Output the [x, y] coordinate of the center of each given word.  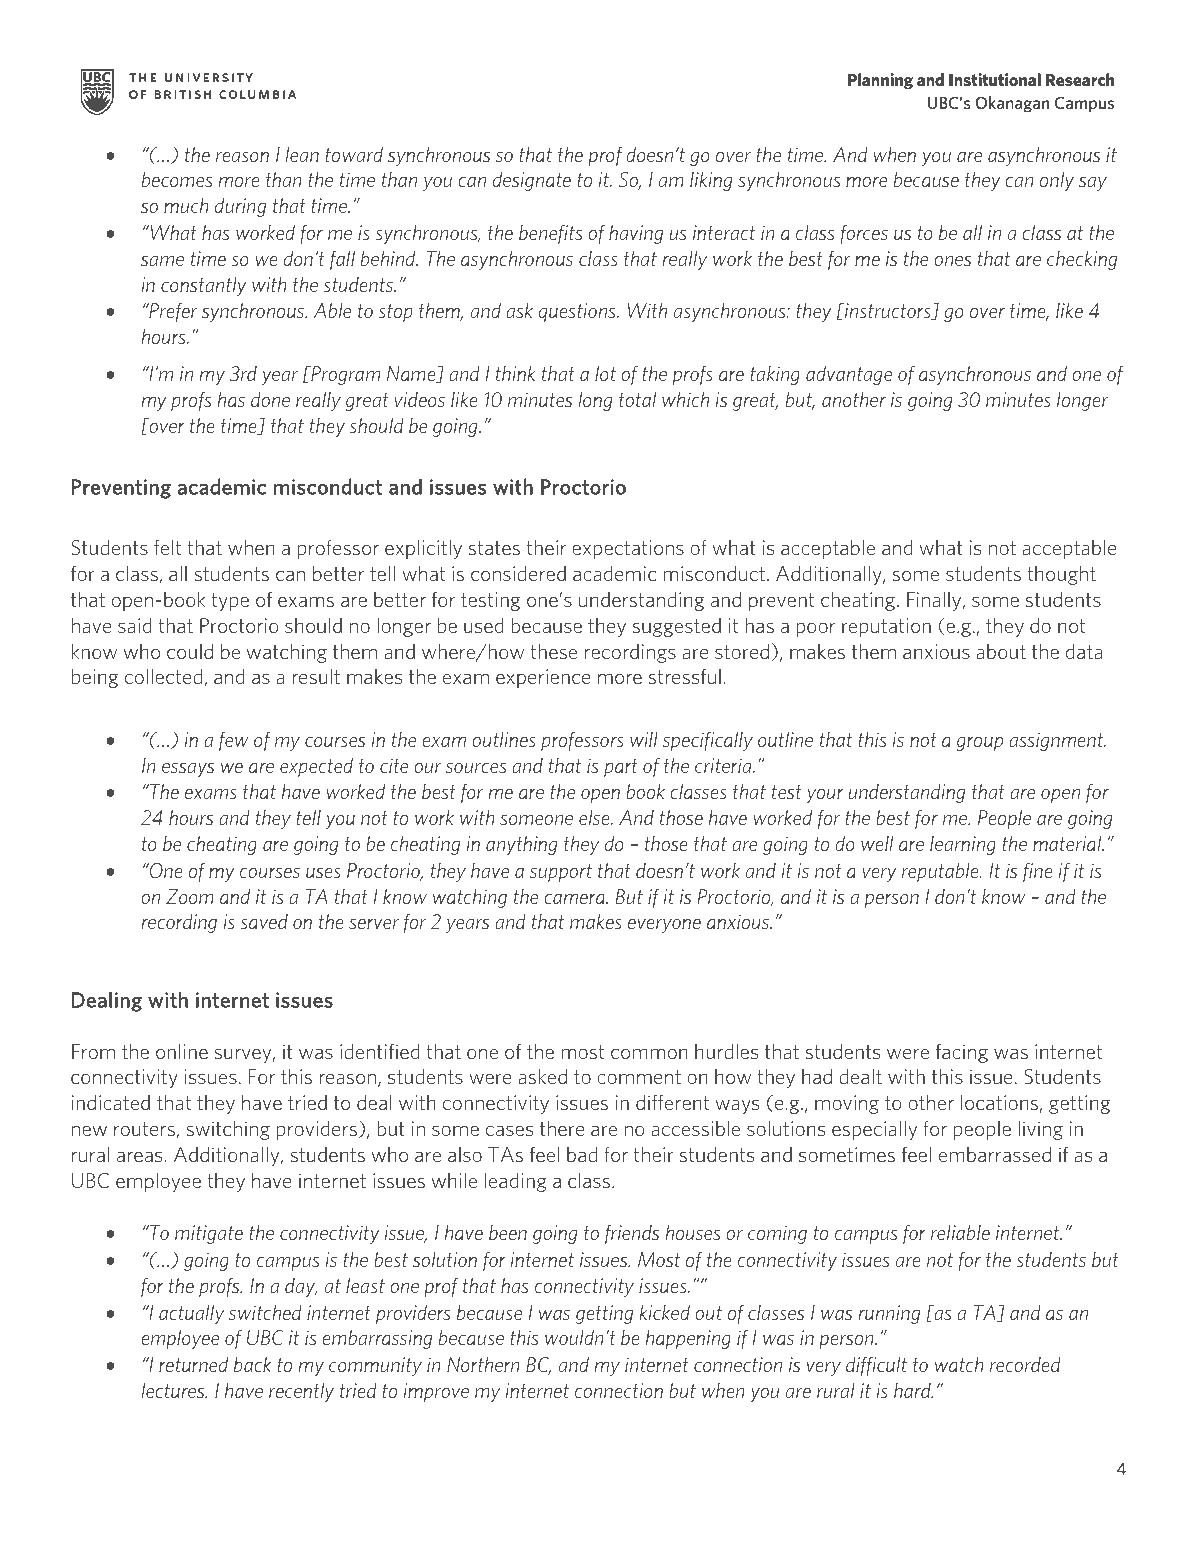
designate [532, 181]
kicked [664, 1312]
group [979, 743]
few [234, 741]
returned [193, 1364]
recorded [1025, 1364]
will [644, 739]
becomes [177, 179]
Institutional [995, 79]
